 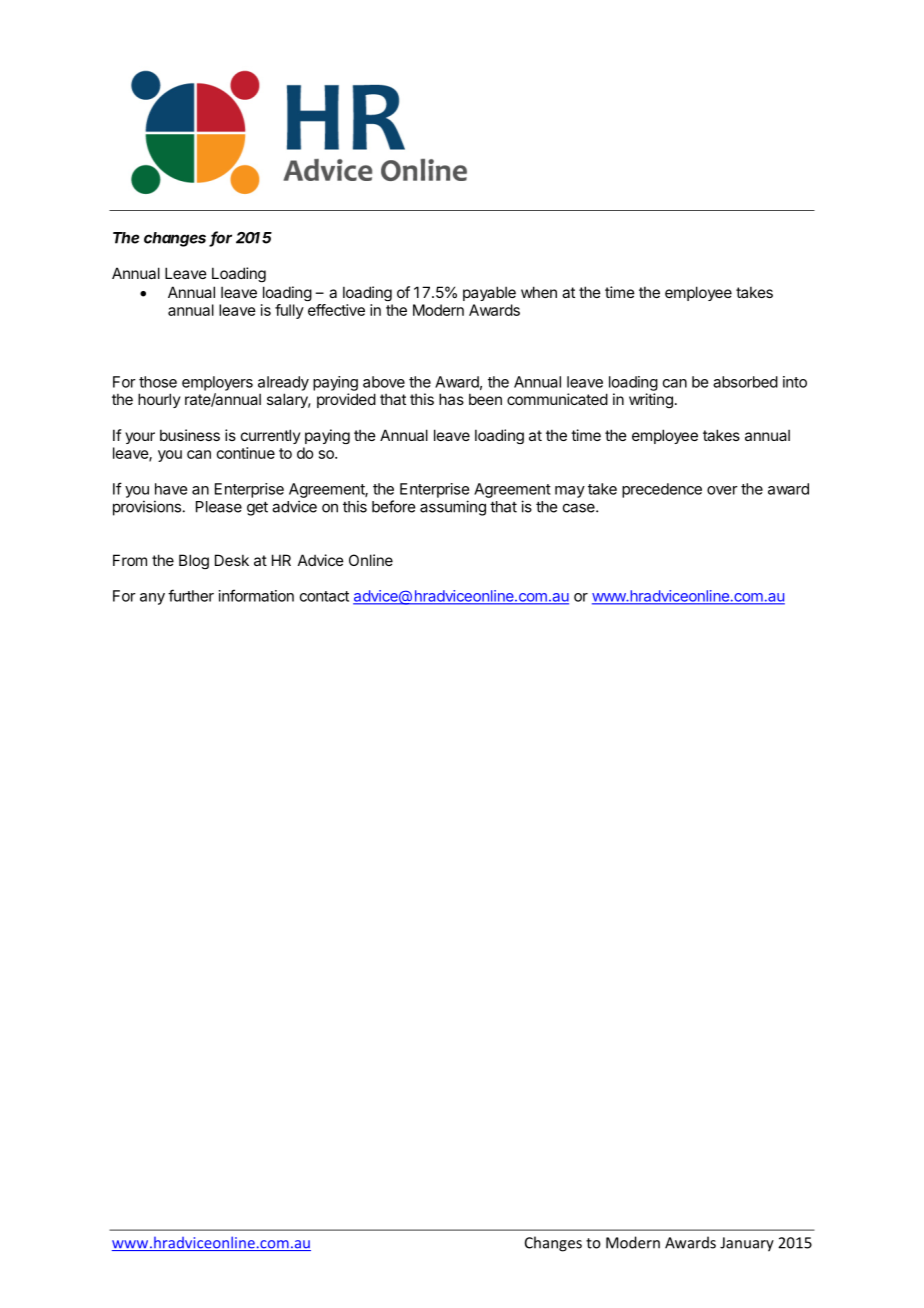 I want to click on January, so click(x=747, y=1244).
